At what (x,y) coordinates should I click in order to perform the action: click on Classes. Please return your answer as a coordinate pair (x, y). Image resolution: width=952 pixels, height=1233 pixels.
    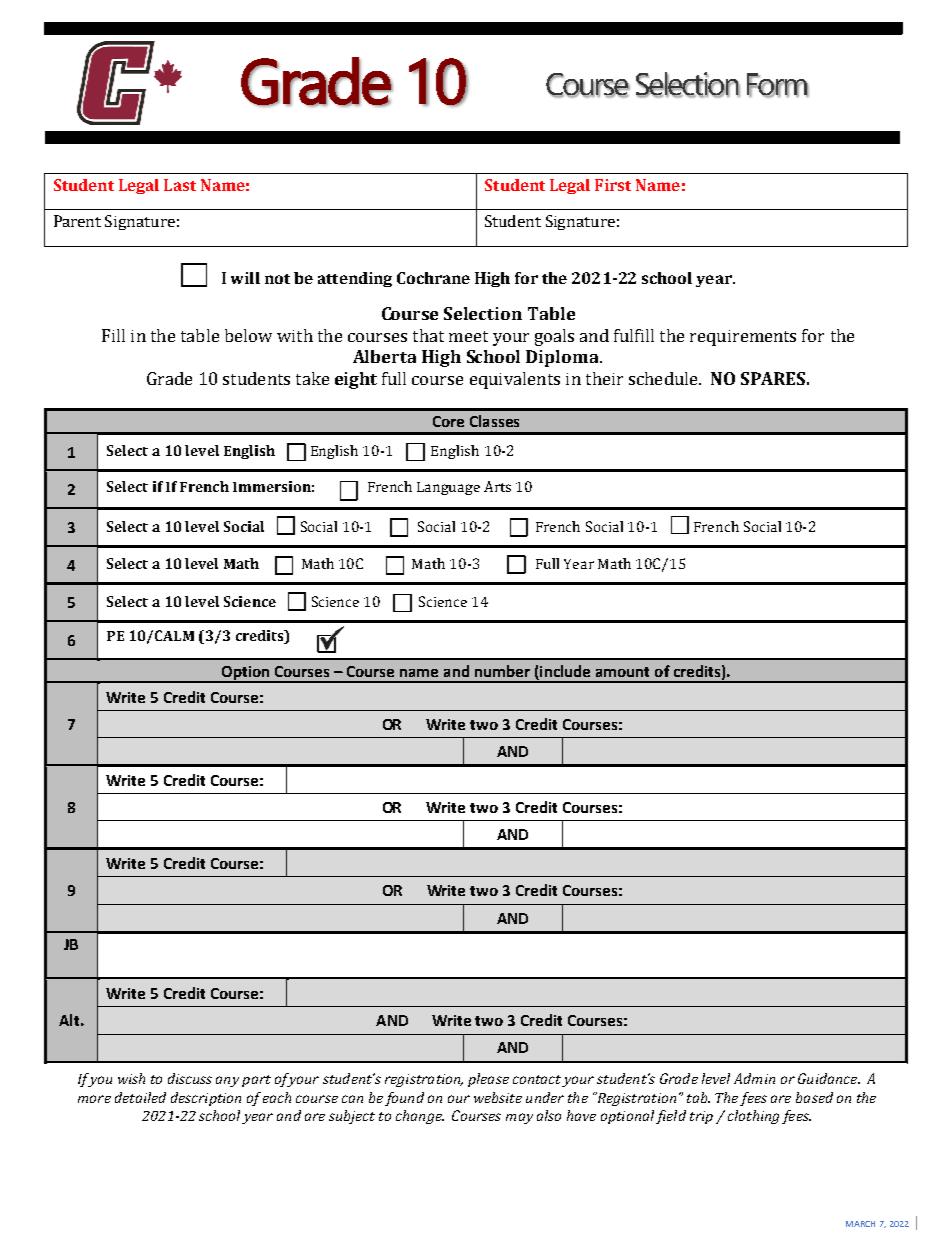
    Looking at the image, I should click on (494, 421).
